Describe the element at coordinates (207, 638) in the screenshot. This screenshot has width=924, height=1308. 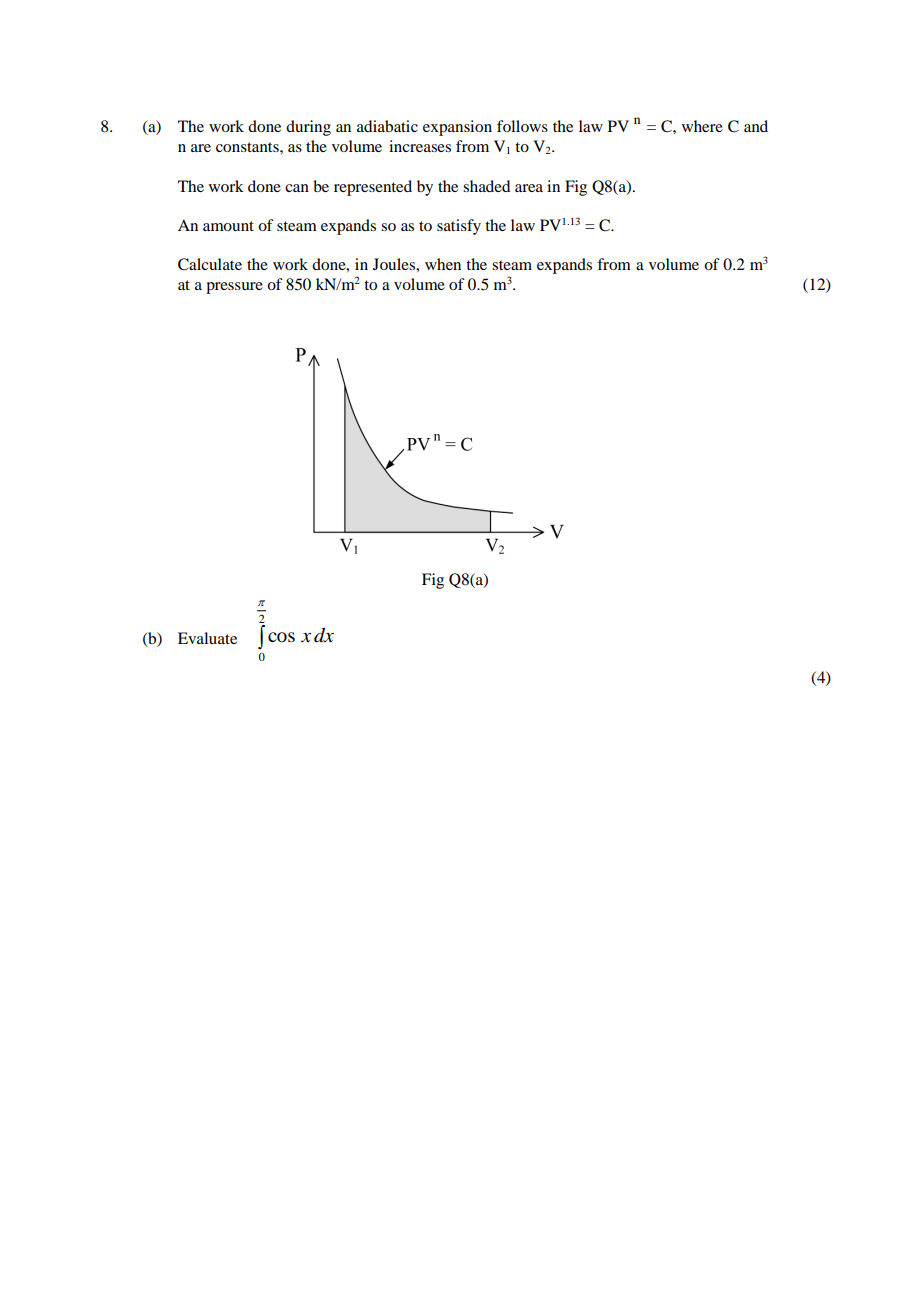
I see `Evaluate` at that location.
